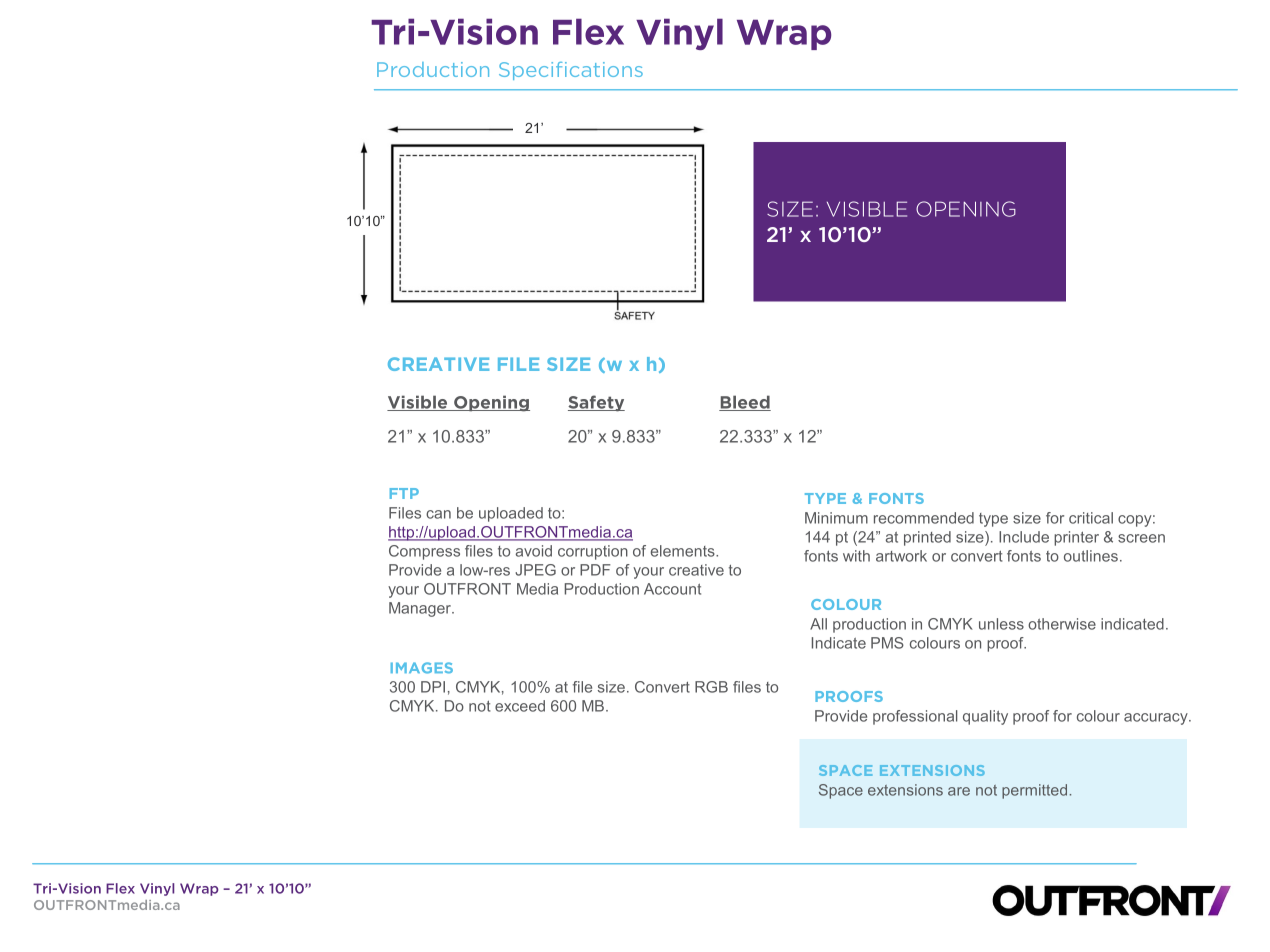  I want to click on otherwise, so click(1062, 624).
